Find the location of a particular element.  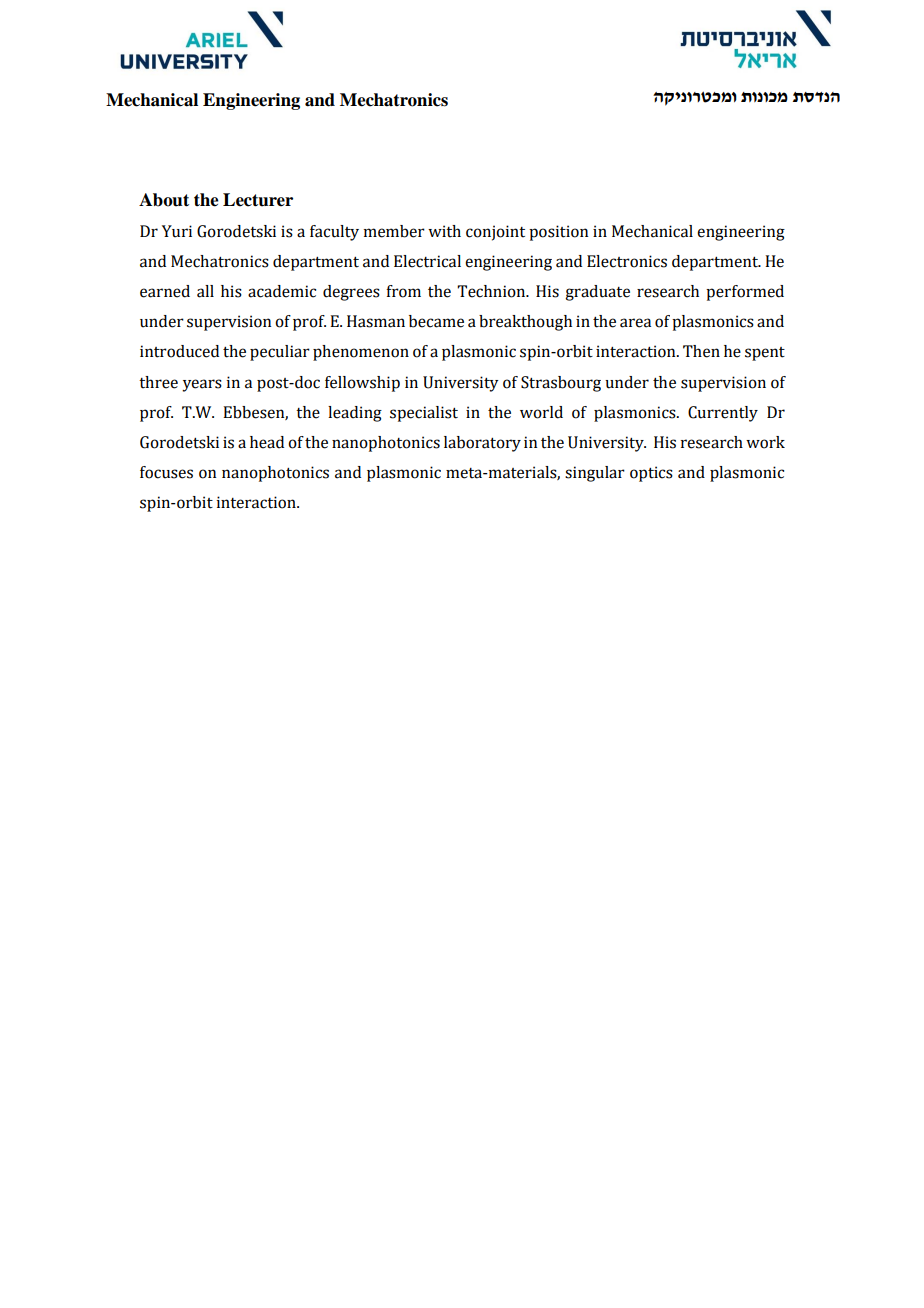

all is located at coordinates (205, 291).
